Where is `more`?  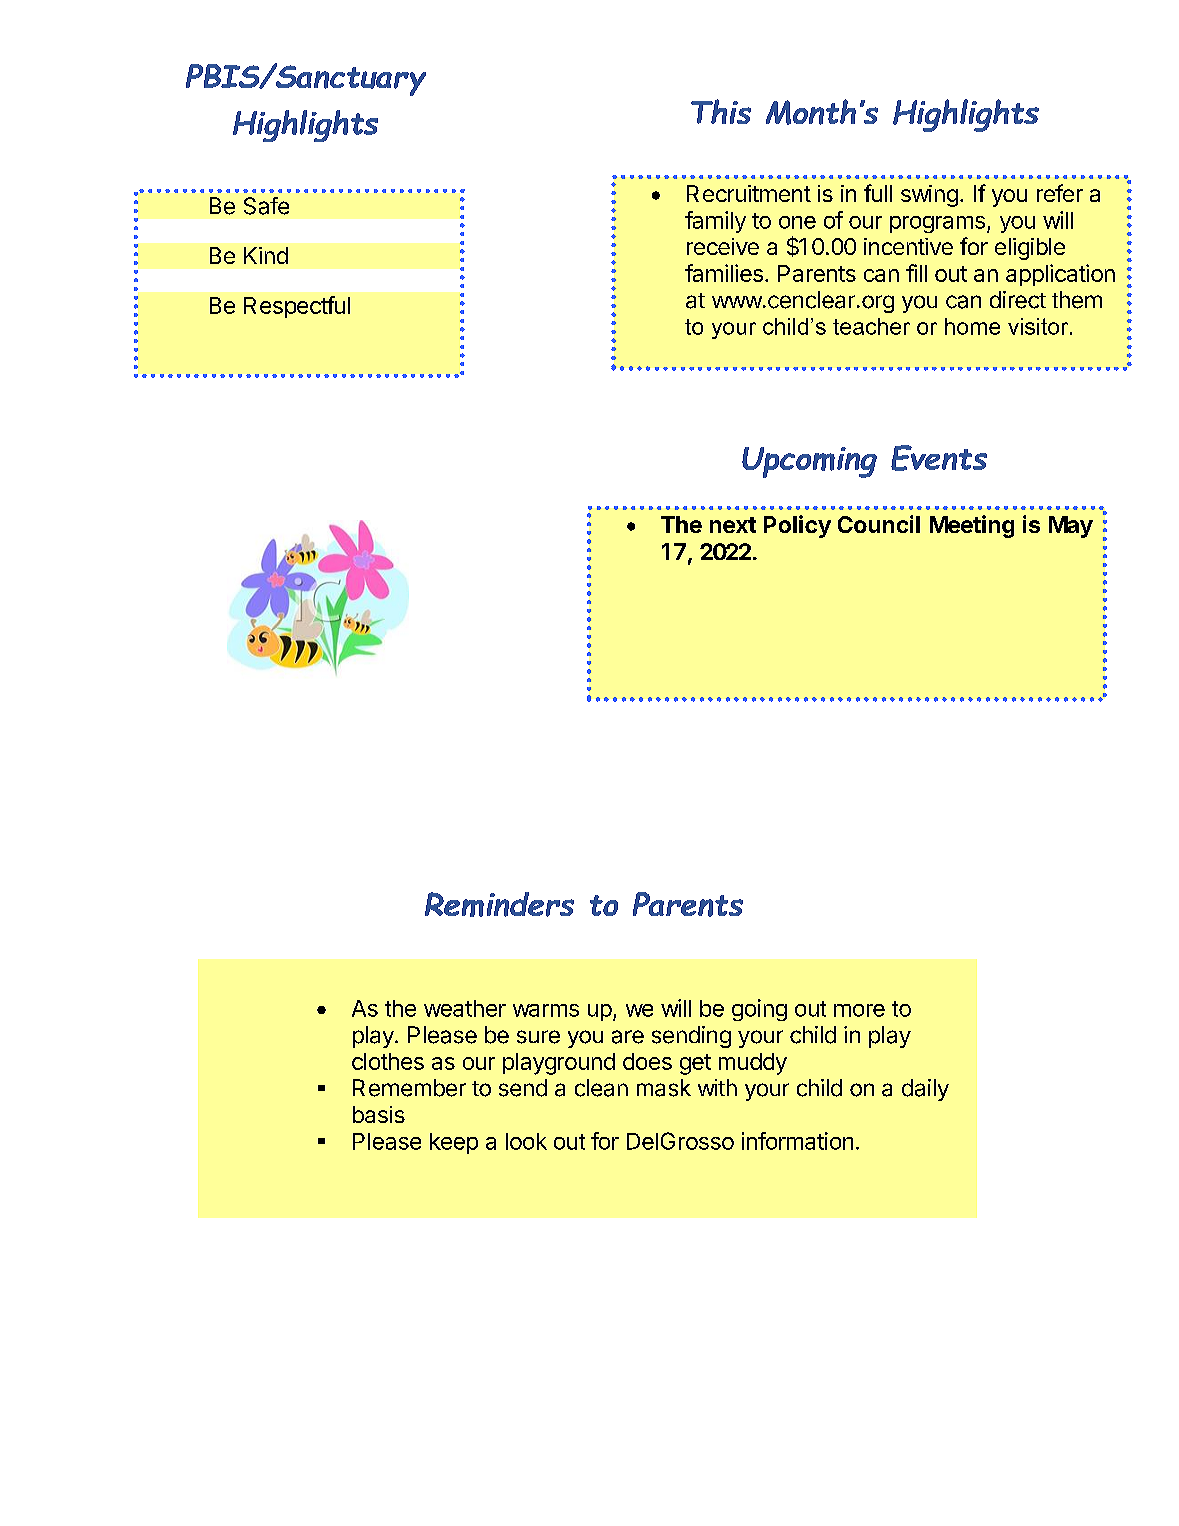
more is located at coordinates (859, 1010).
